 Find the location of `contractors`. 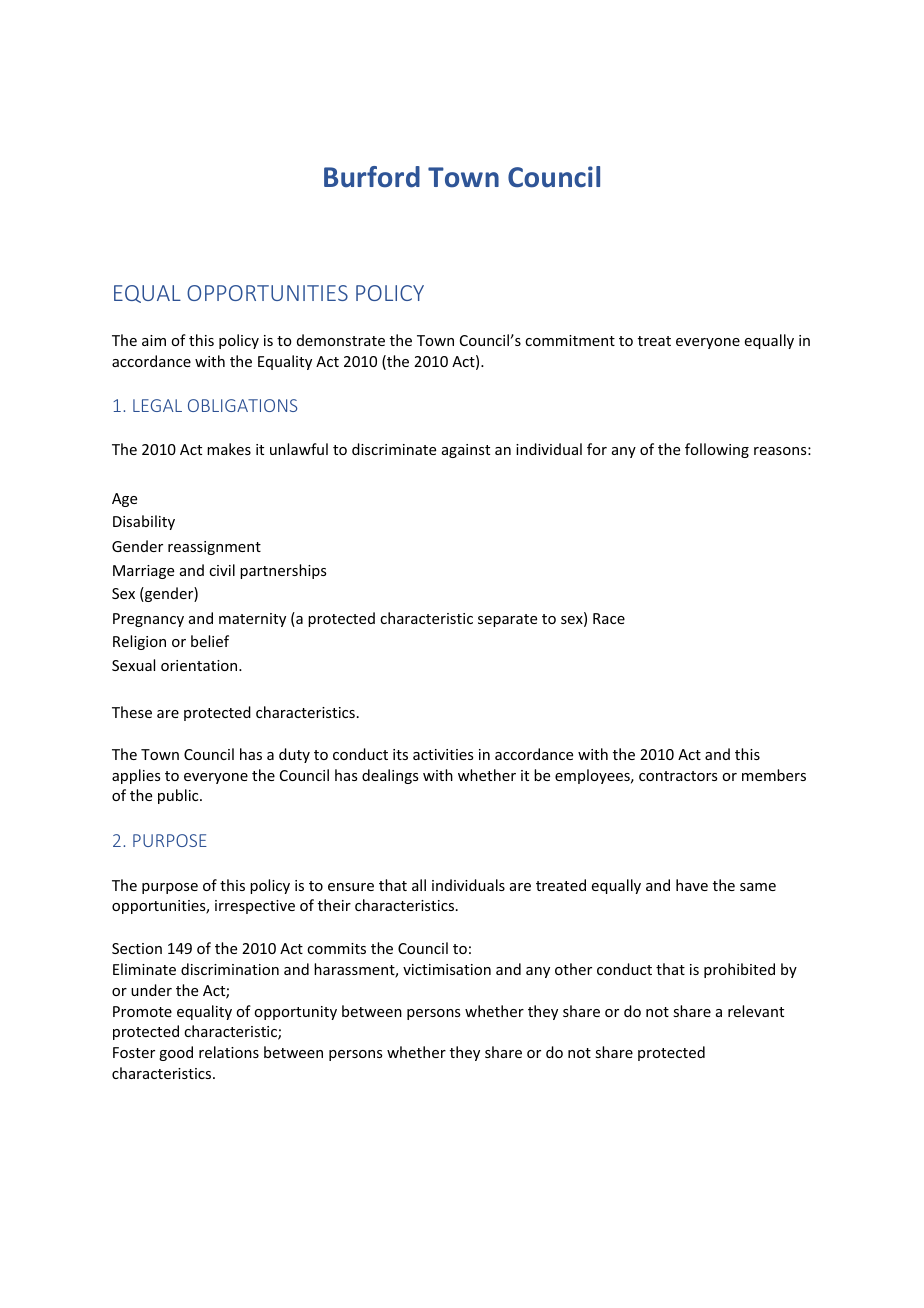

contractors is located at coordinates (678, 776).
